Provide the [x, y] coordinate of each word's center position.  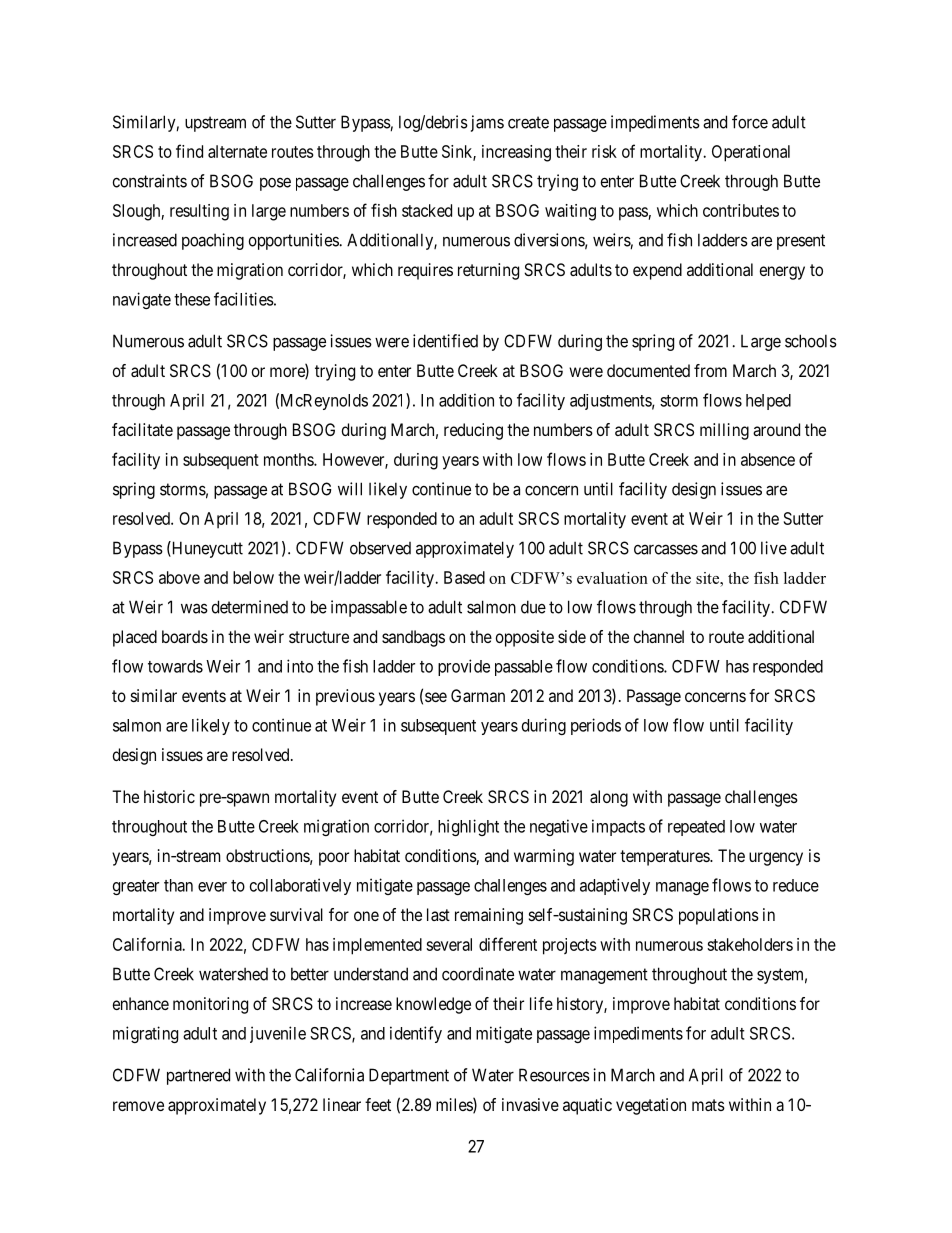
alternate [237, 151]
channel [659, 636]
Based [464, 577]
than [178, 885]
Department [409, 1076]
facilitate [142, 429]
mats [708, 1105]
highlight [468, 827]
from [710, 370]
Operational [751, 153]
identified [445, 341]
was [194, 608]
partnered [198, 1076]
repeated [696, 828]
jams [485, 123]
